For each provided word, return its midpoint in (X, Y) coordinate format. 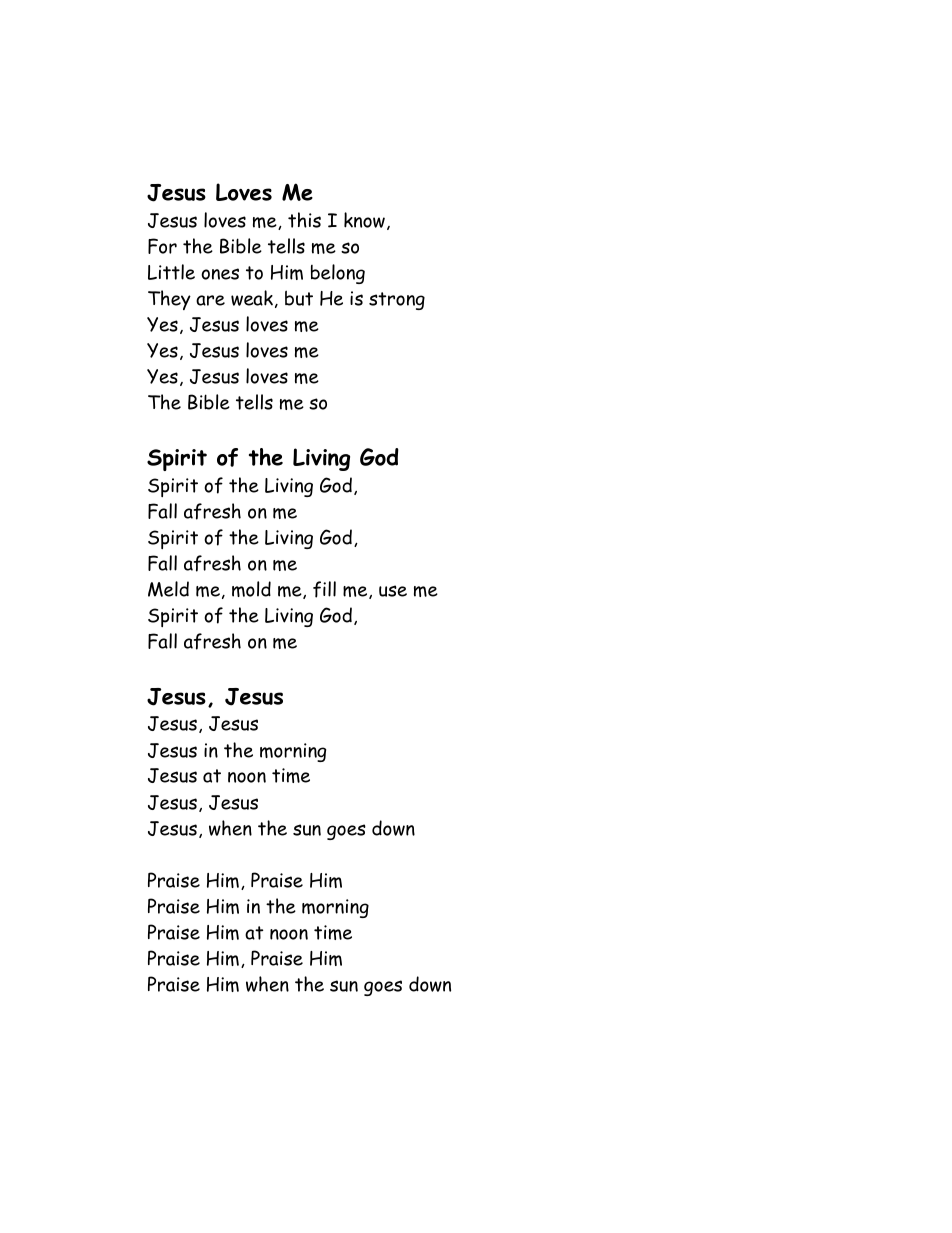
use (393, 591)
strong (397, 301)
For (162, 246)
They (169, 300)
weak (252, 298)
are (210, 300)
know (364, 220)
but (299, 298)
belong (338, 274)
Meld (168, 589)
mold (251, 589)
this (304, 220)
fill (324, 589)
